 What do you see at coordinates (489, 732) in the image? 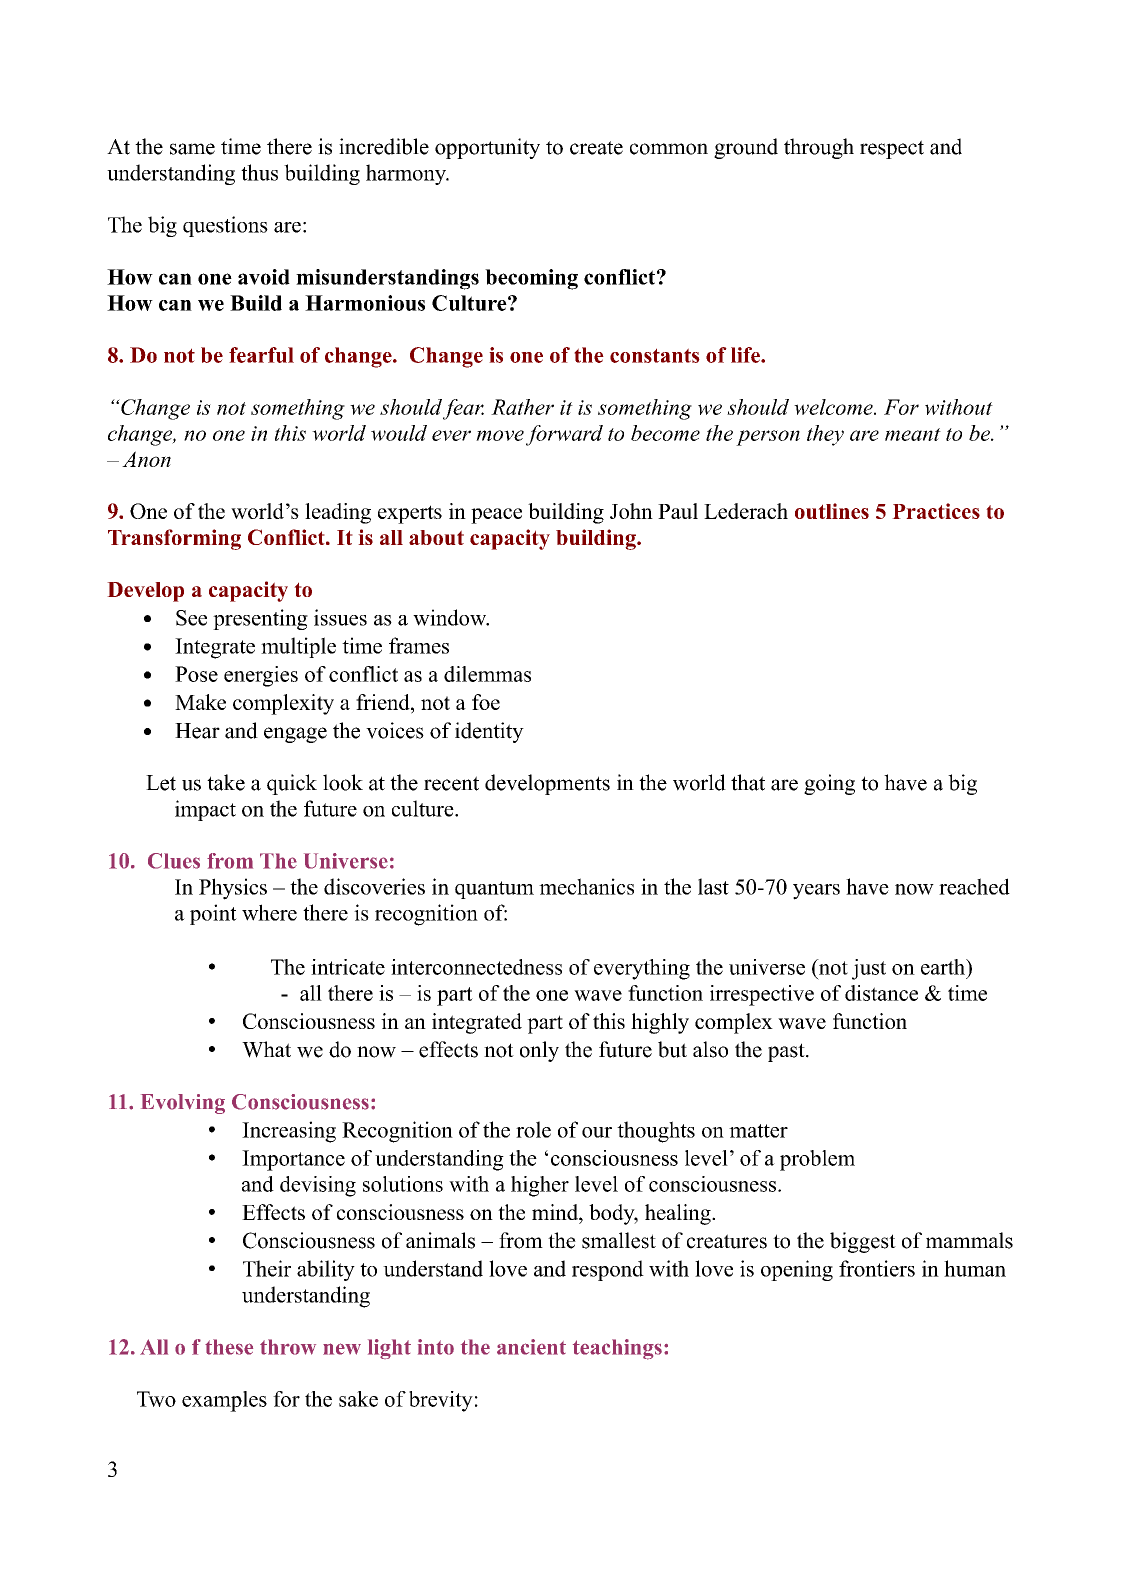
I see `identity` at bounding box center [489, 732].
